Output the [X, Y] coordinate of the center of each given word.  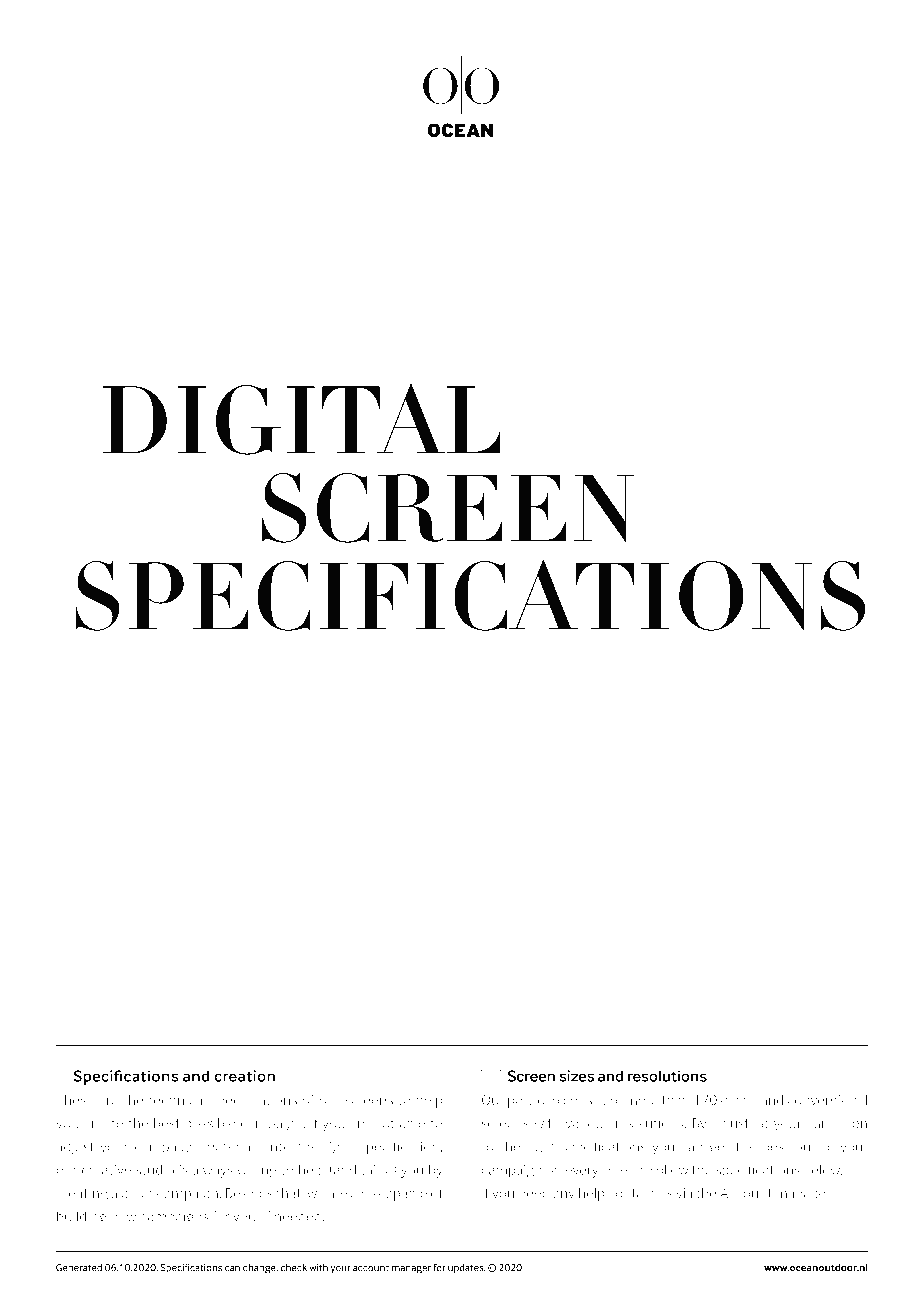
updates [466, 1268]
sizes [576, 1076]
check [294, 1268]
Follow [669, 1169]
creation [244, 1076]
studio [155, 1169]
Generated [79, 1268]
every [582, 1172]
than [675, 1100]
